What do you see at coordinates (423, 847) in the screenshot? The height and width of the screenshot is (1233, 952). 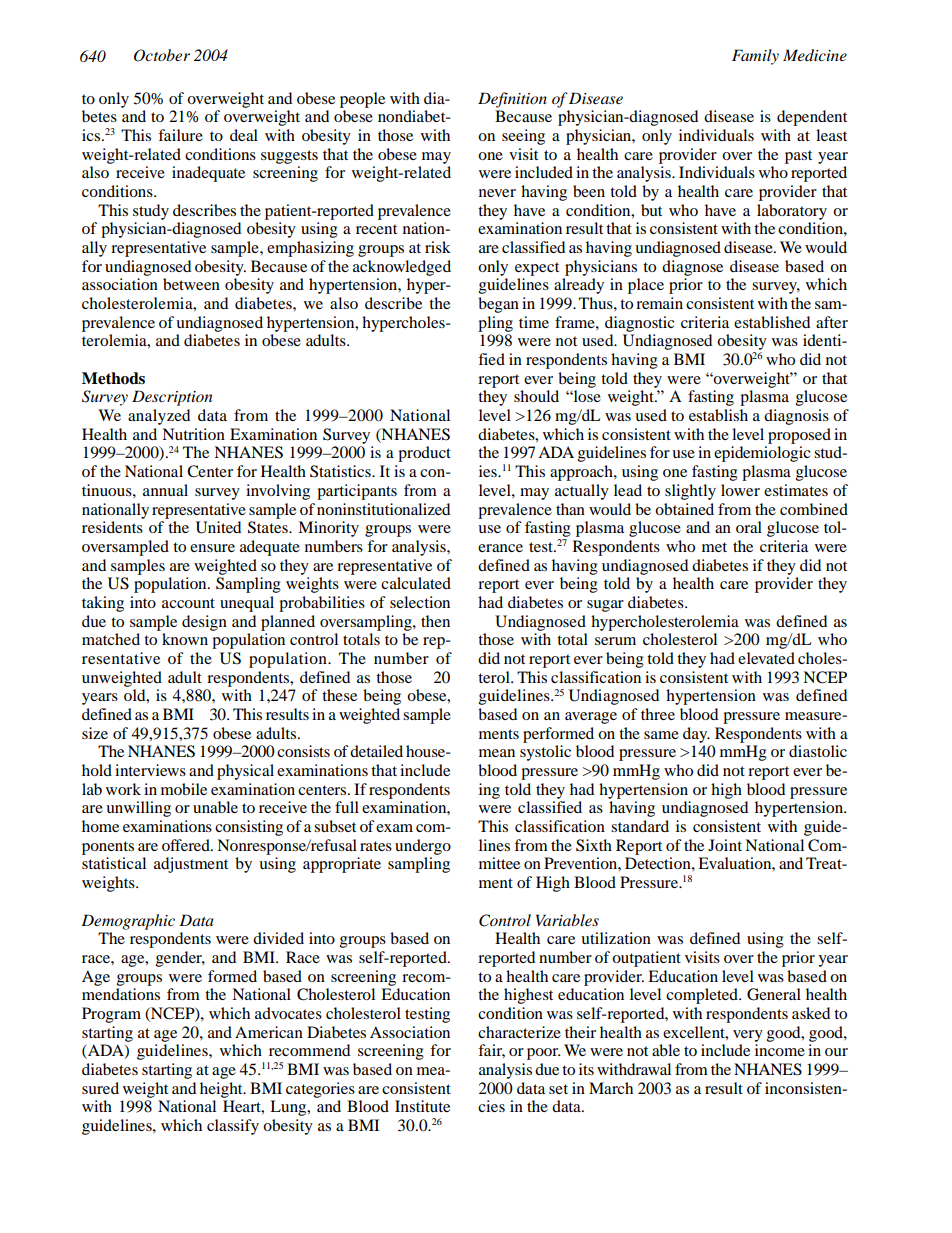 I see `undergo` at bounding box center [423, 847].
